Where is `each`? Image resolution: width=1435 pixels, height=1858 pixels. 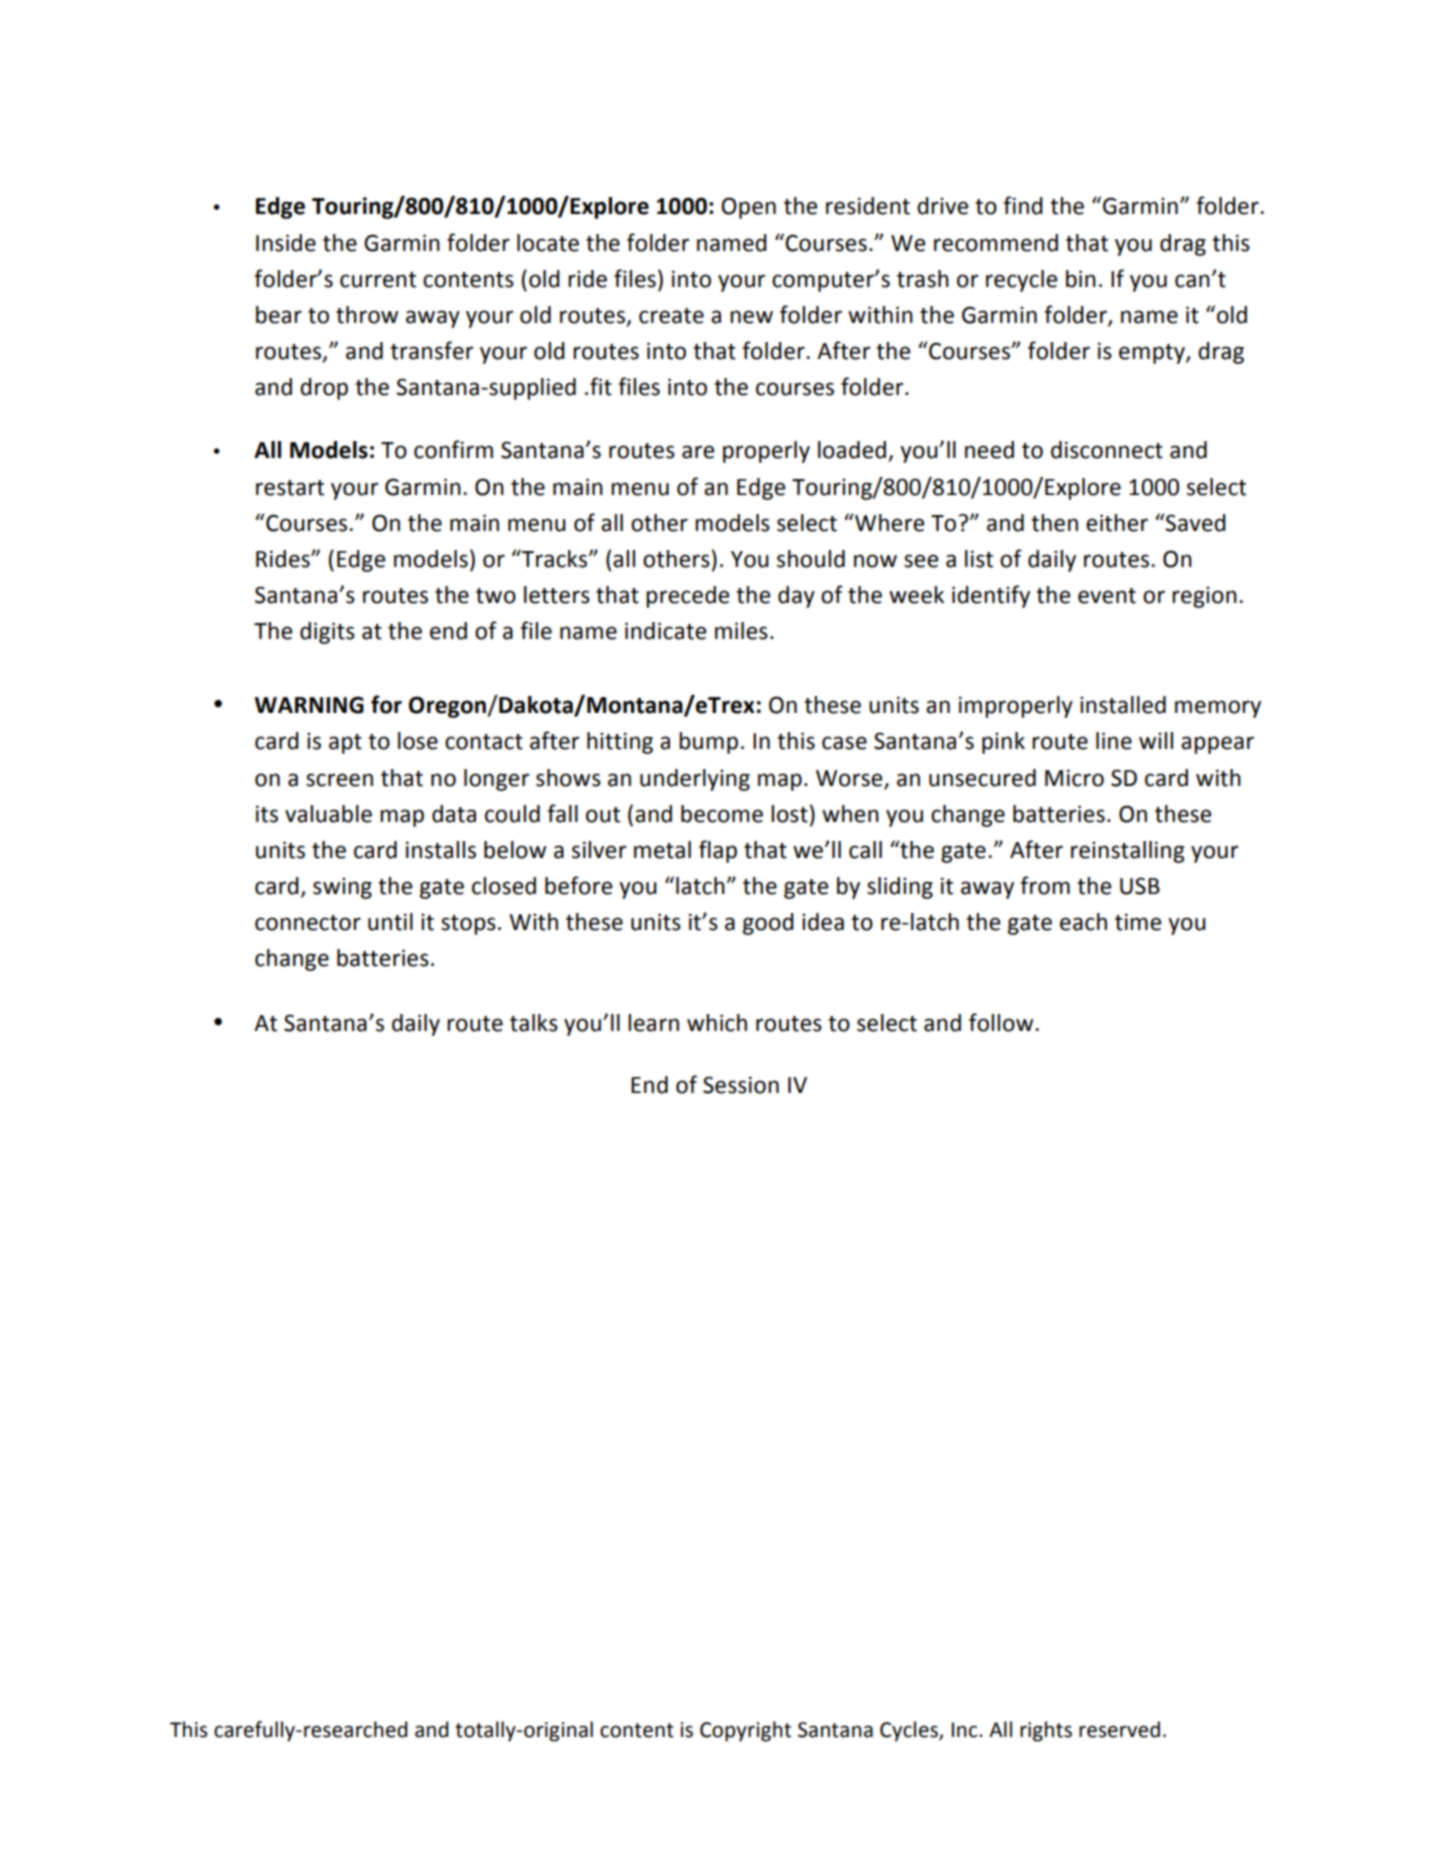 each is located at coordinates (1083, 922).
